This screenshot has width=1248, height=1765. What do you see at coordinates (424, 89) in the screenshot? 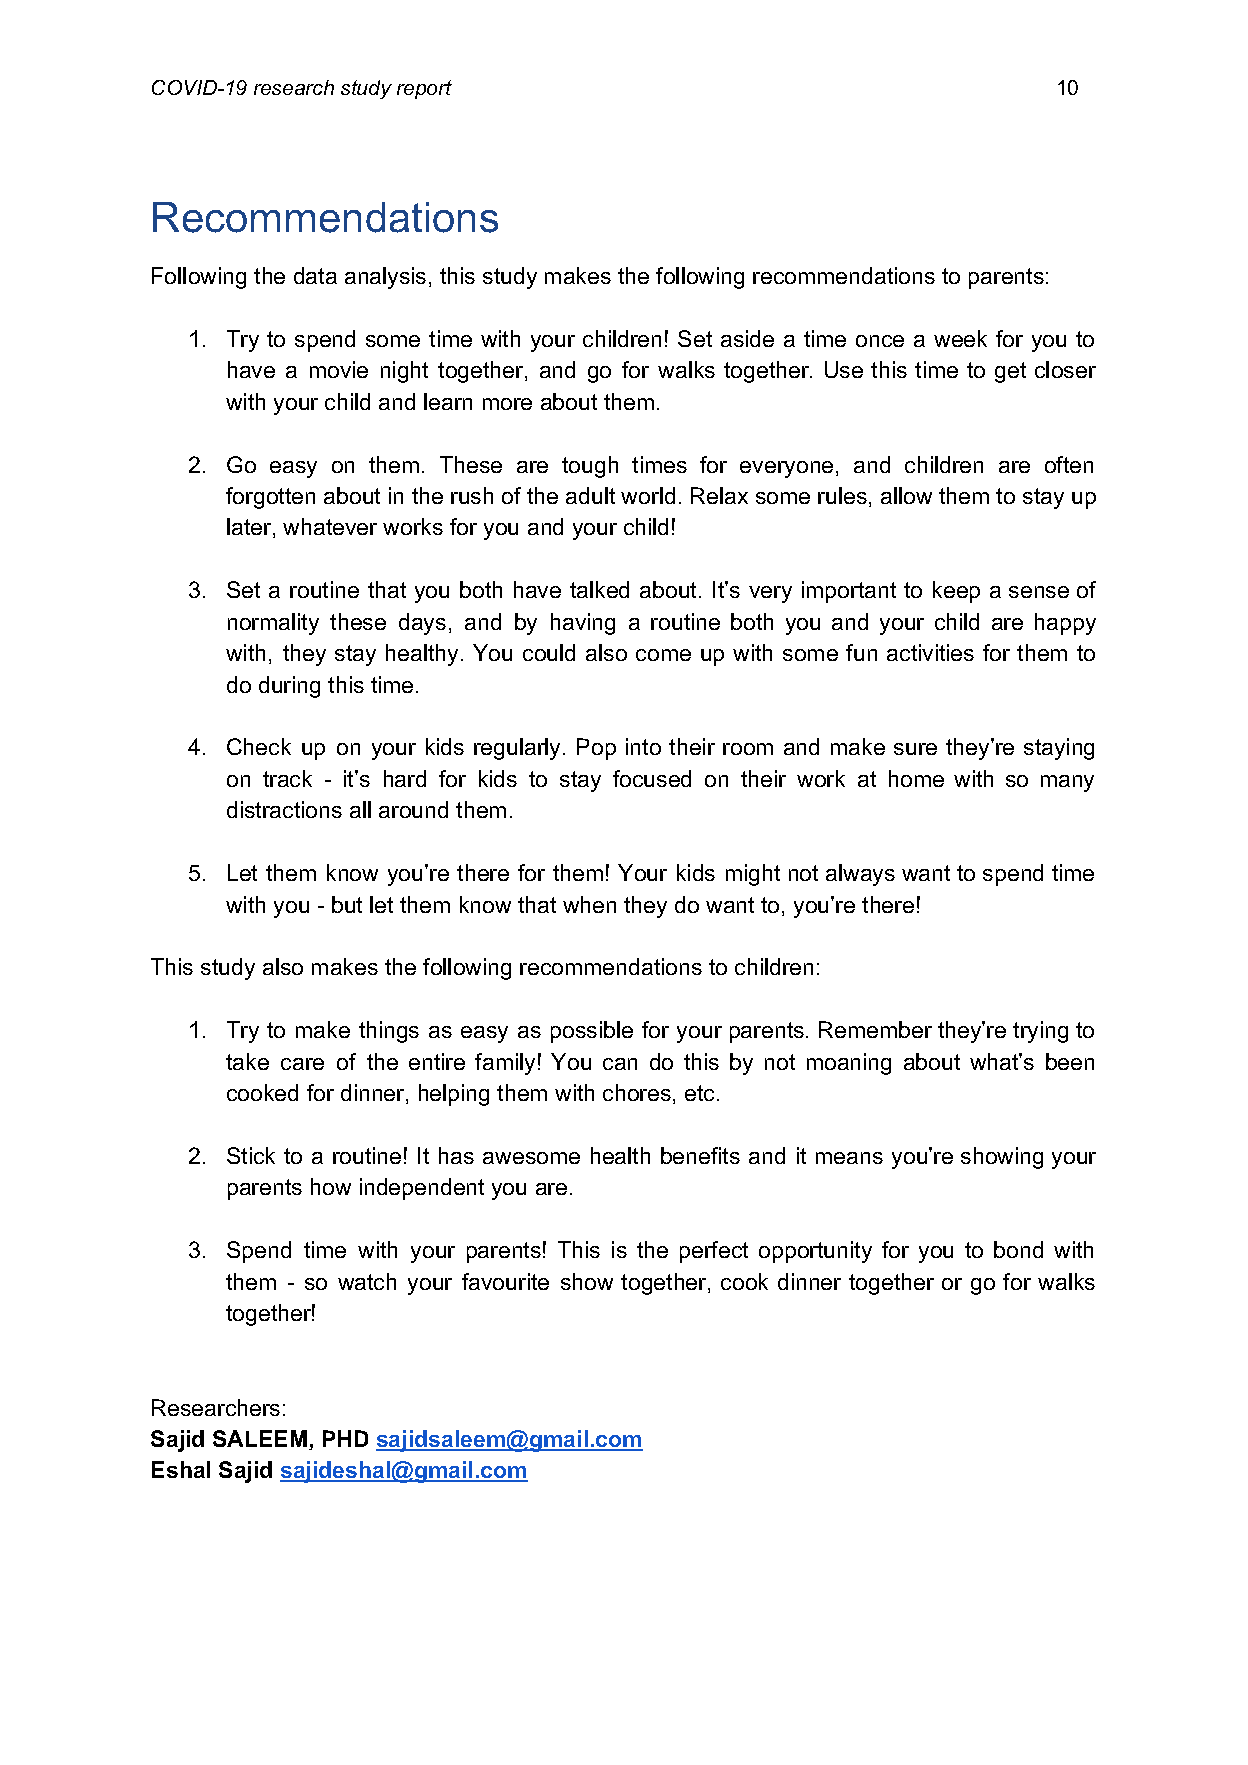
I see `report` at bounding box center [424, 89].
